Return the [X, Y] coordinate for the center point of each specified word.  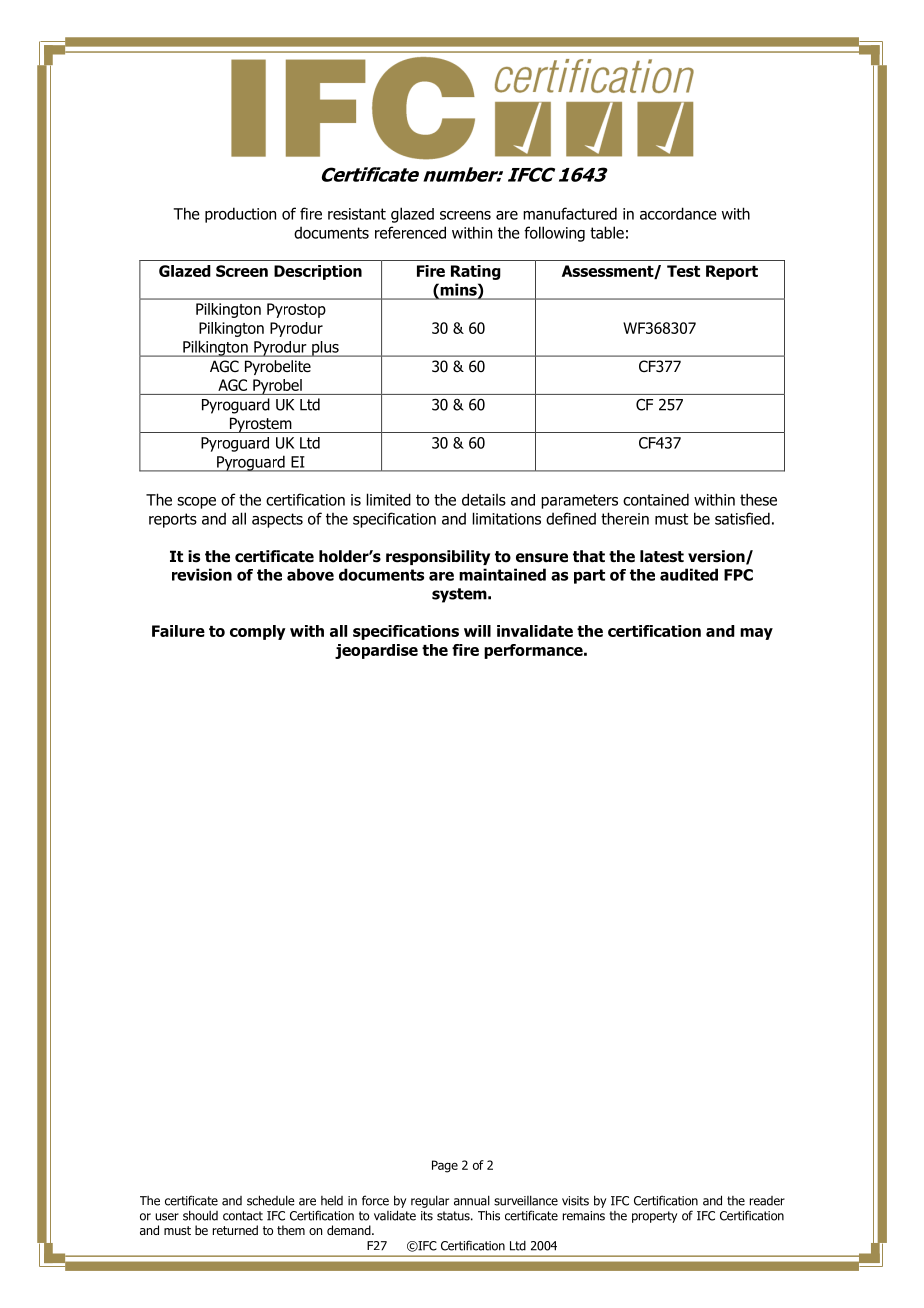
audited [689, 574]
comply [258, 632]
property [654, 1217]
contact [243, 1216]
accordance [678, 213]
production [240, 215]
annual [472, 1200]
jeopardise [376, 651]
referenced [410, 232]
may [756, 634]
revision [202, 574]
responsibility [438, 557]
